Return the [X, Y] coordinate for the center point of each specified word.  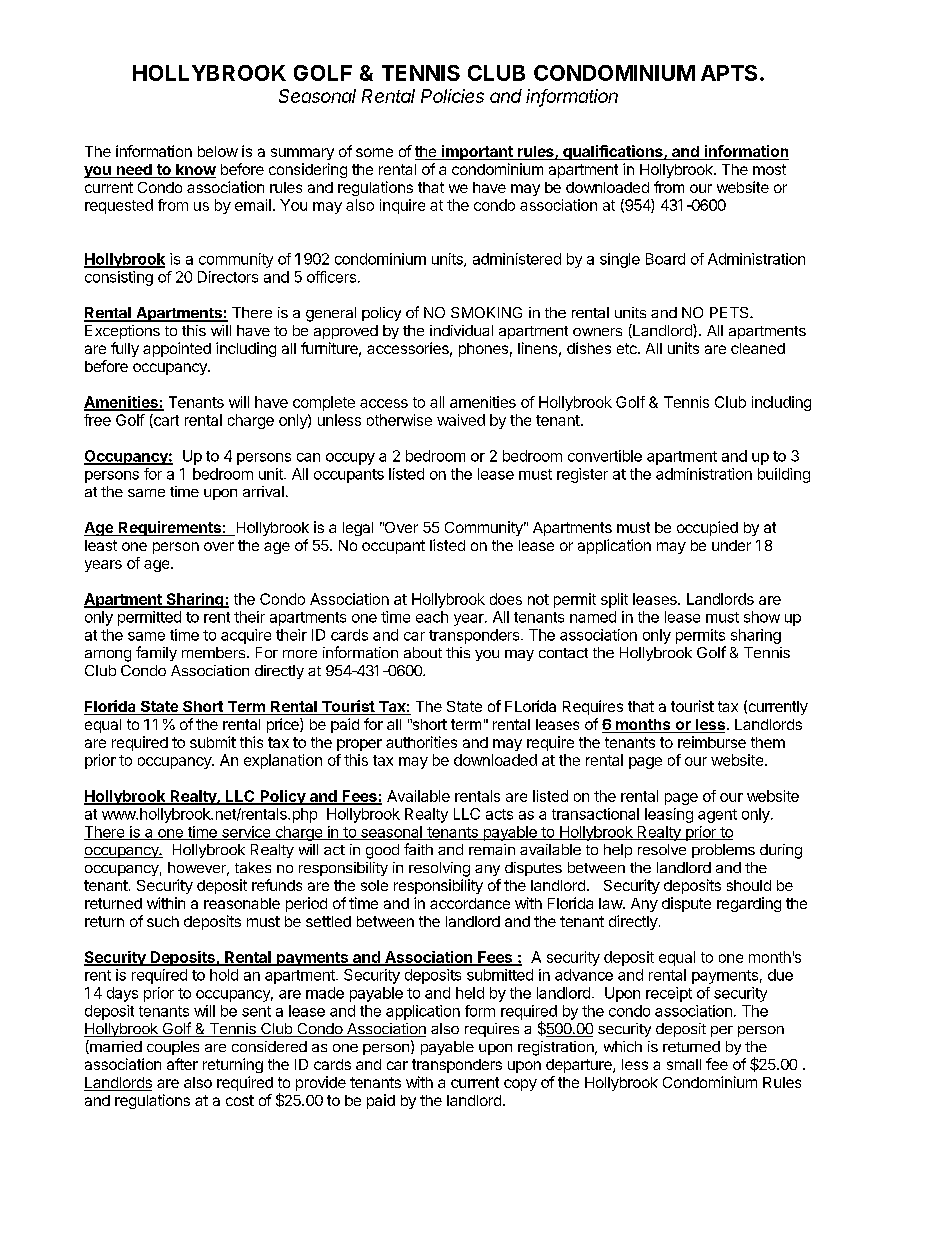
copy [520, 1085]
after [182, 1064]
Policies [452, 96]
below [218, 151]
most [769, 169]
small [684, 1064]
